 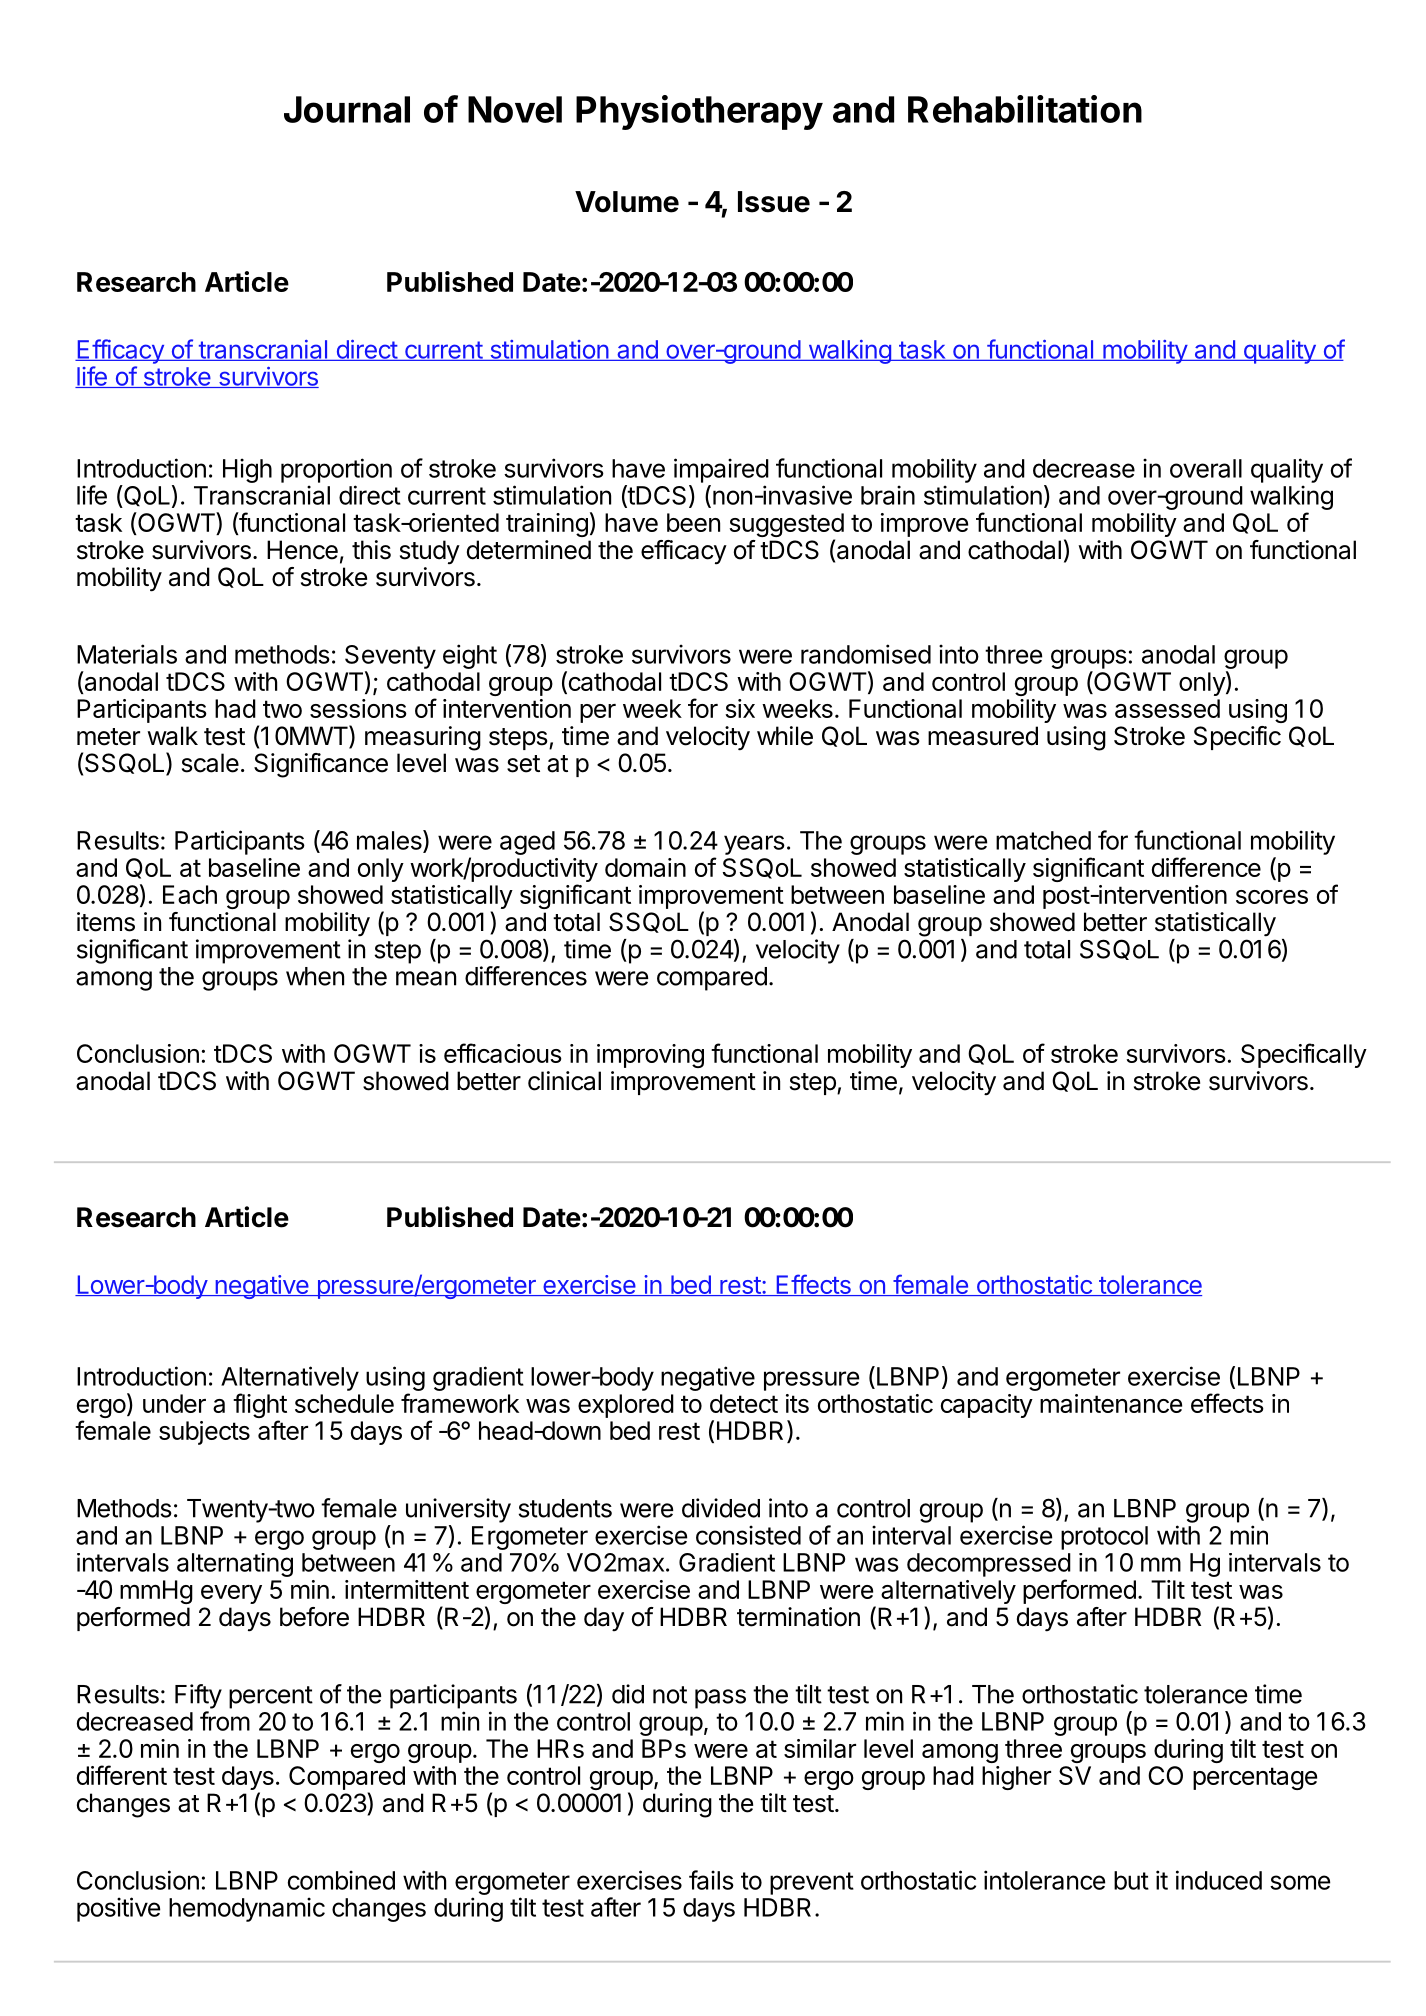 What do you see at coordinates (699, 112) in the page?
I see `Physiotherapy` at bounding box center [699, 112].
